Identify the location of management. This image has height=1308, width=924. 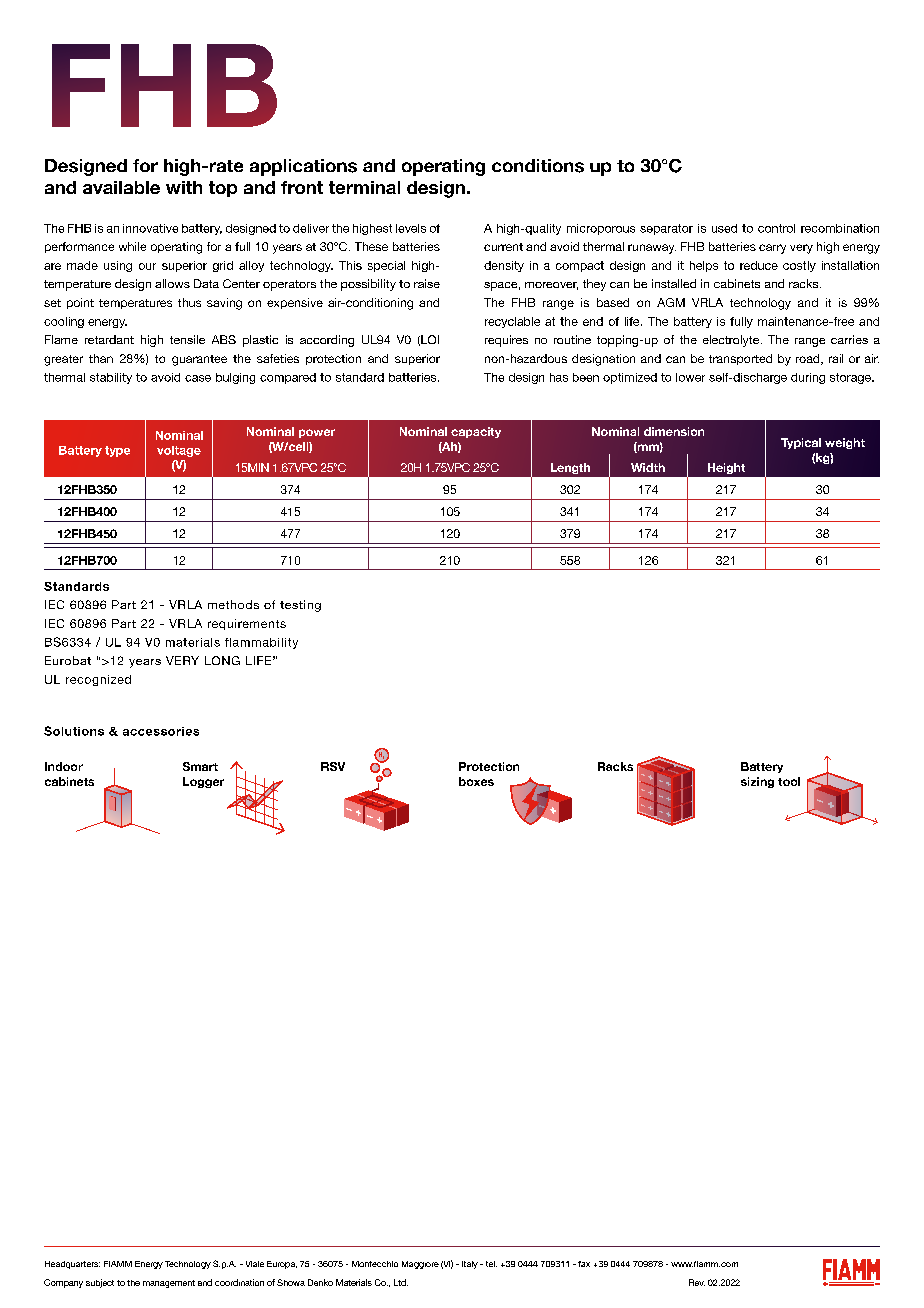
(169, 1284).
